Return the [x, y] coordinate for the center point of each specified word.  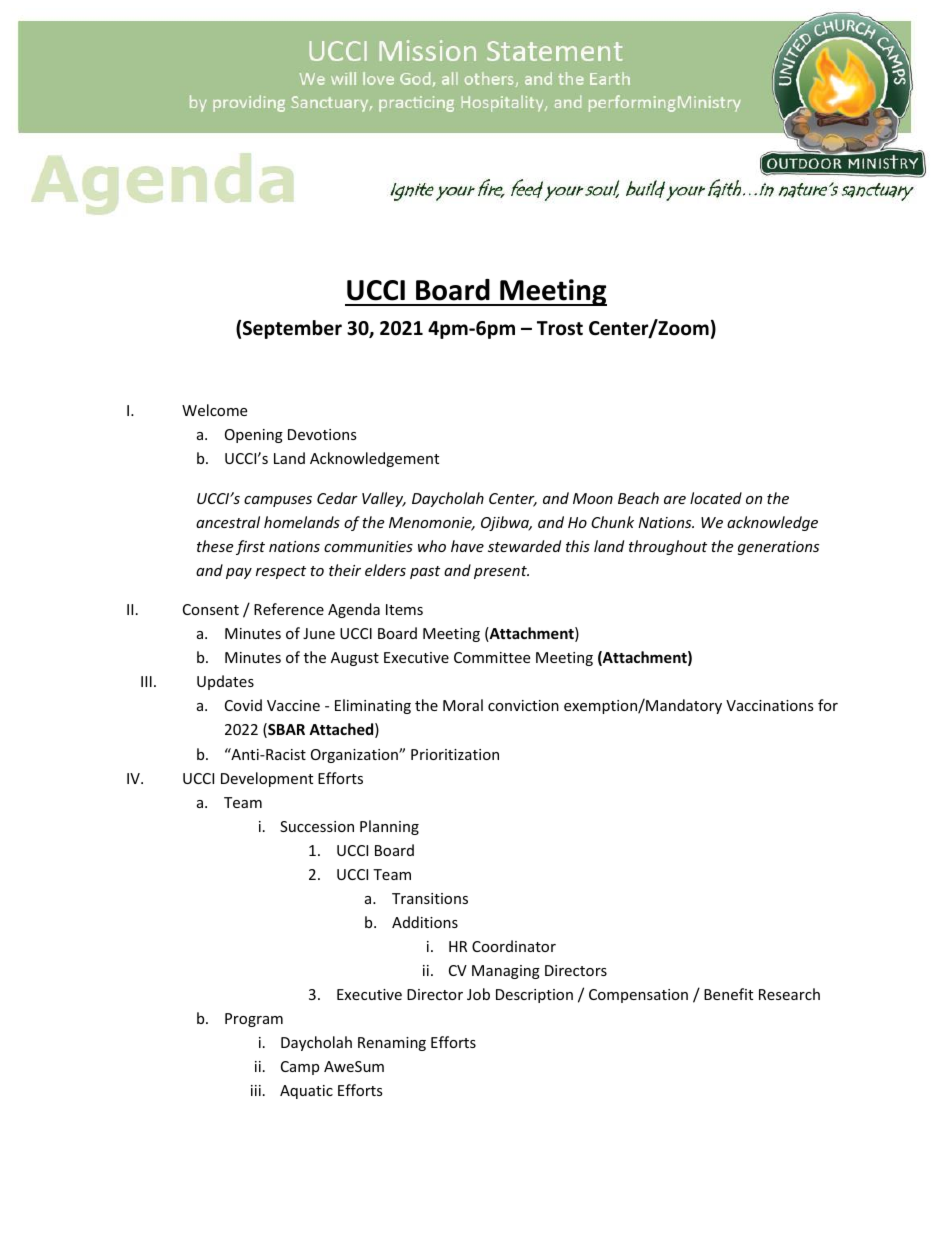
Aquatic [306, 1092]
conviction [523, 705]
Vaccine [293, 705]
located [716, 498]
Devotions [322, 434]
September [292, 329]
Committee [492, 657]
